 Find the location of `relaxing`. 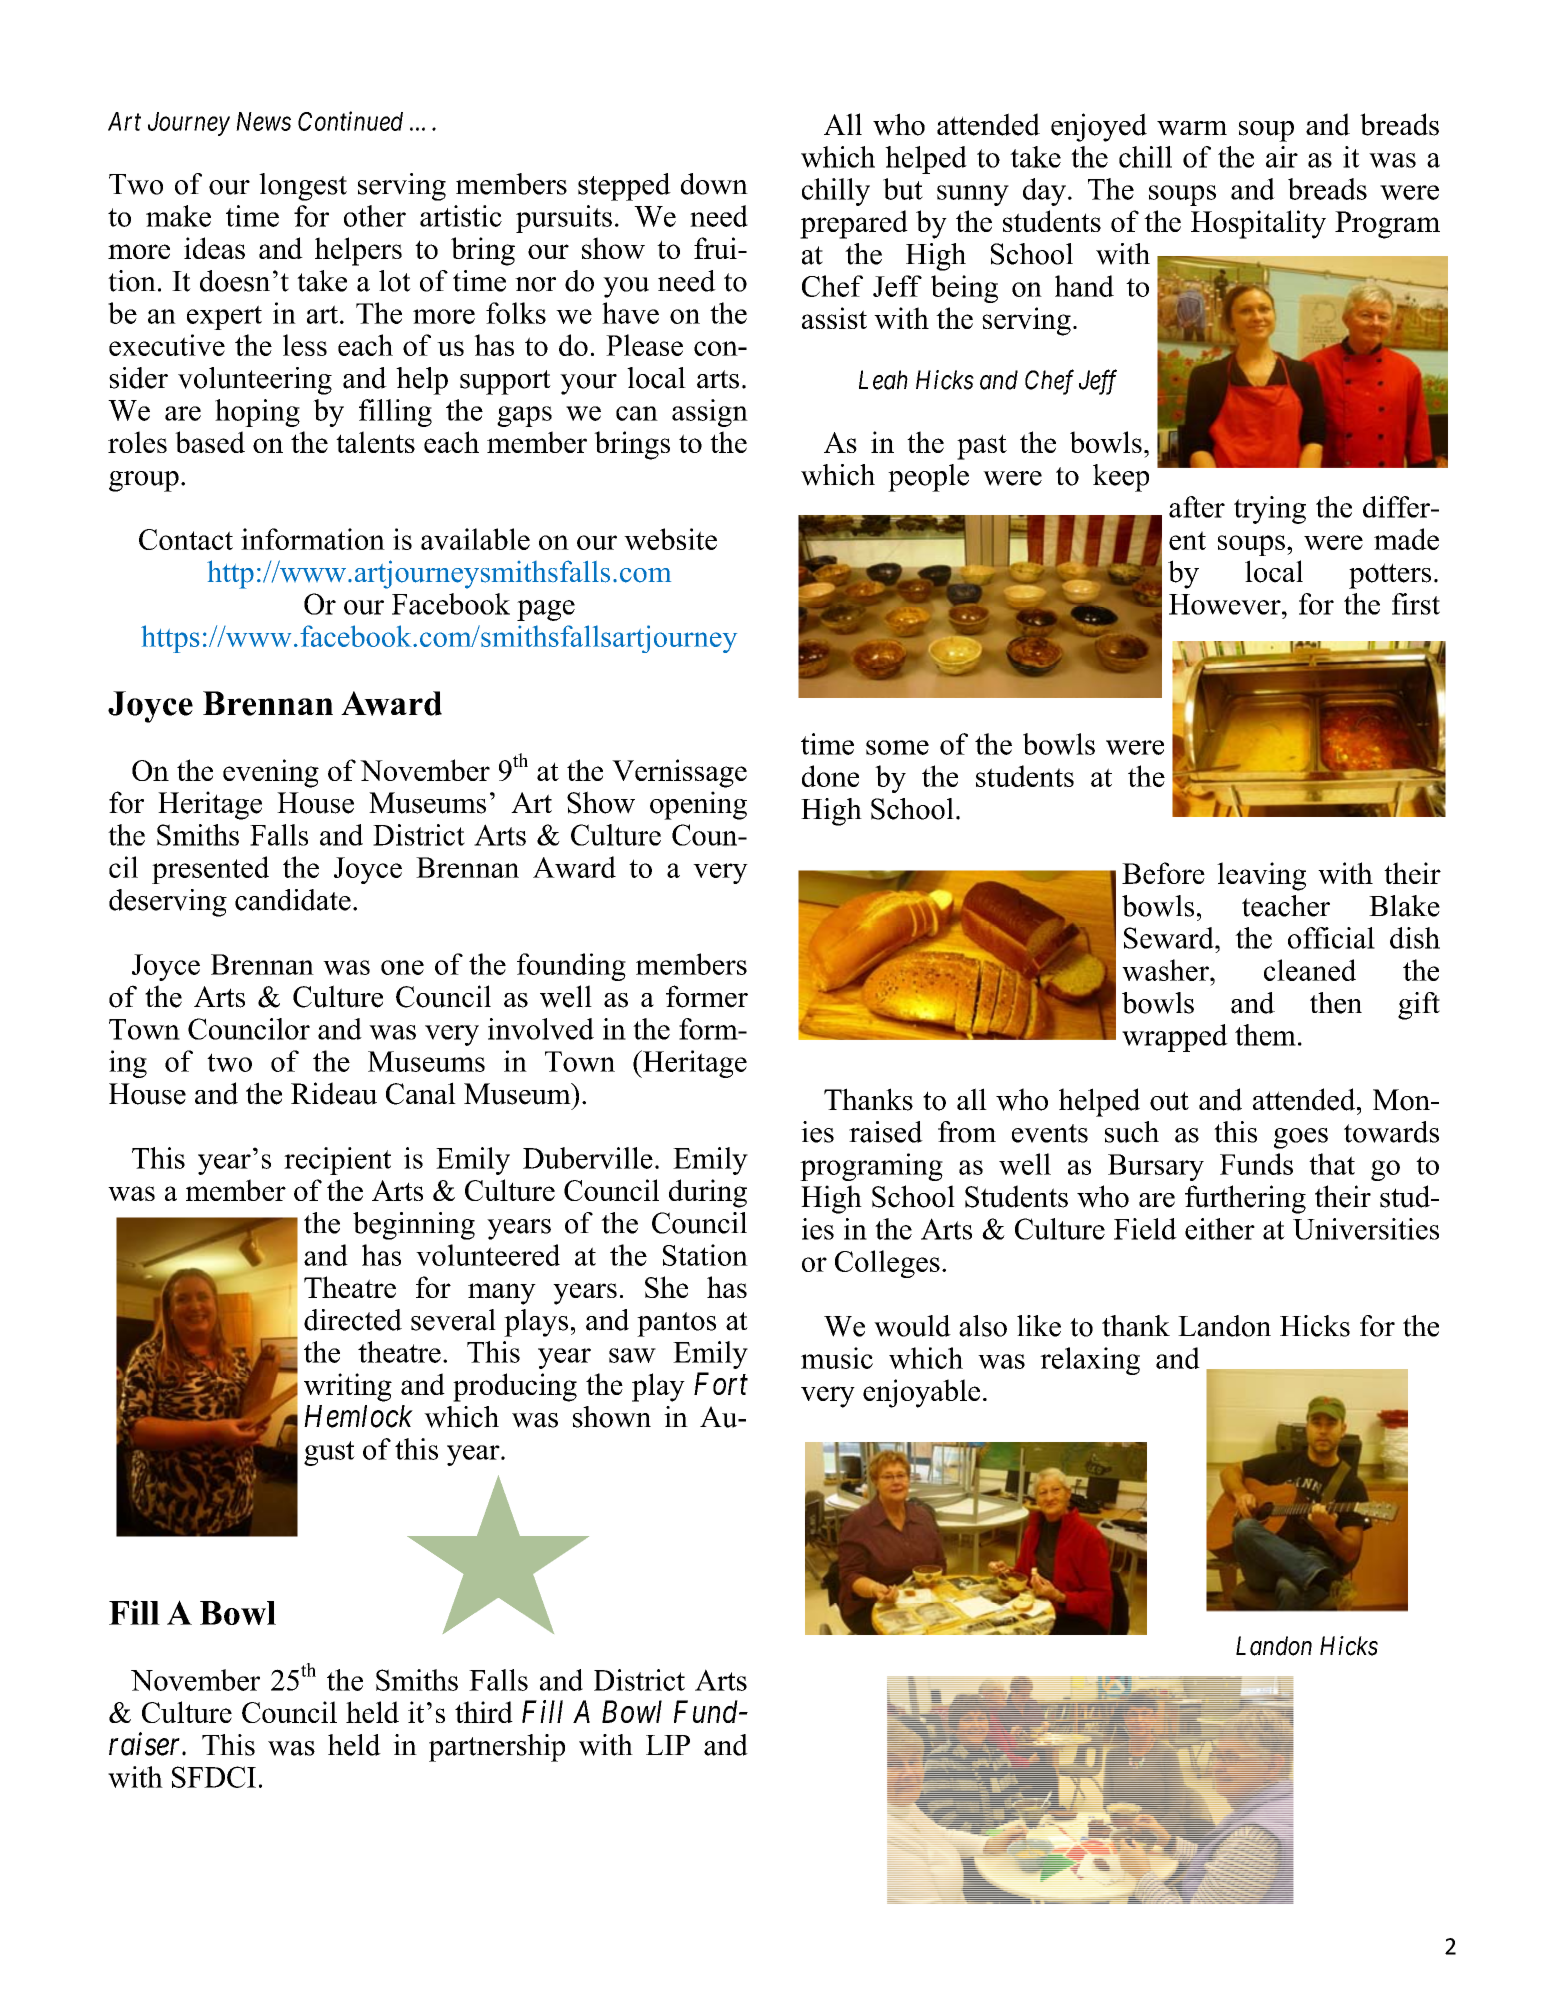

relaxing is located at coordinates (1090, 1361).
